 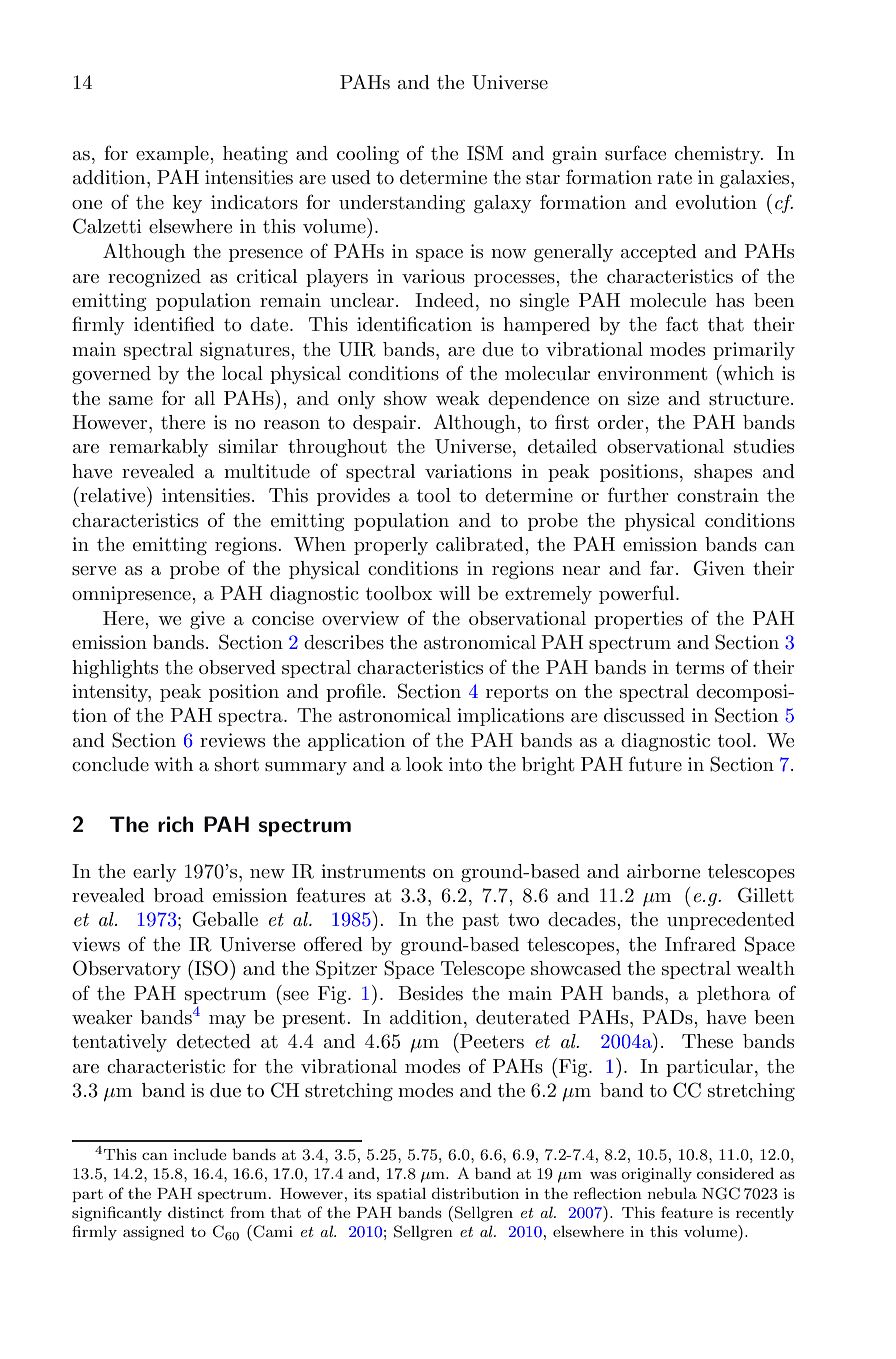 I want to click on Observatory, so click(x=127, y=969).
